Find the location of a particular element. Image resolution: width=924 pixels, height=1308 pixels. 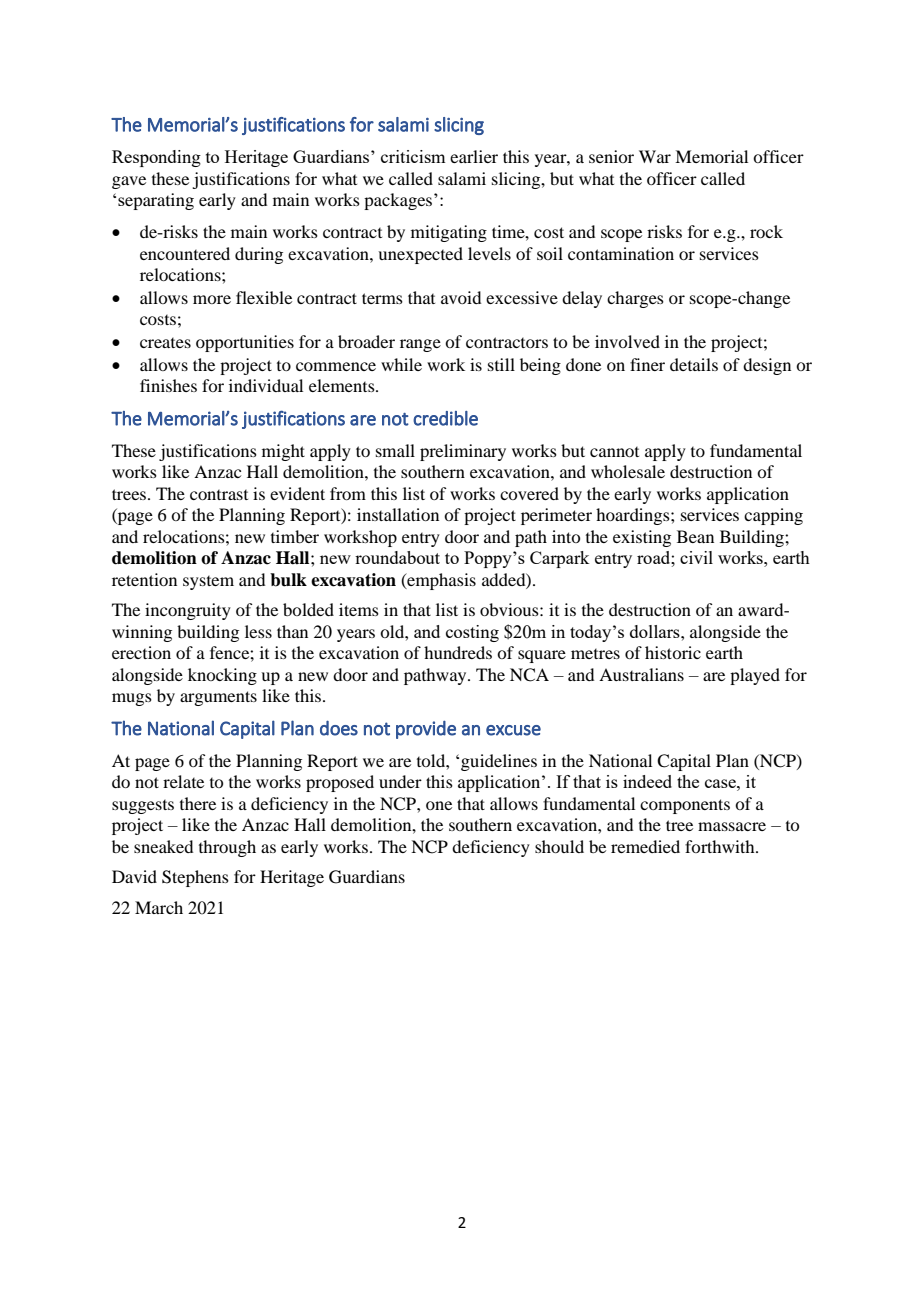

contrast is located at coordinates (219, 495).
